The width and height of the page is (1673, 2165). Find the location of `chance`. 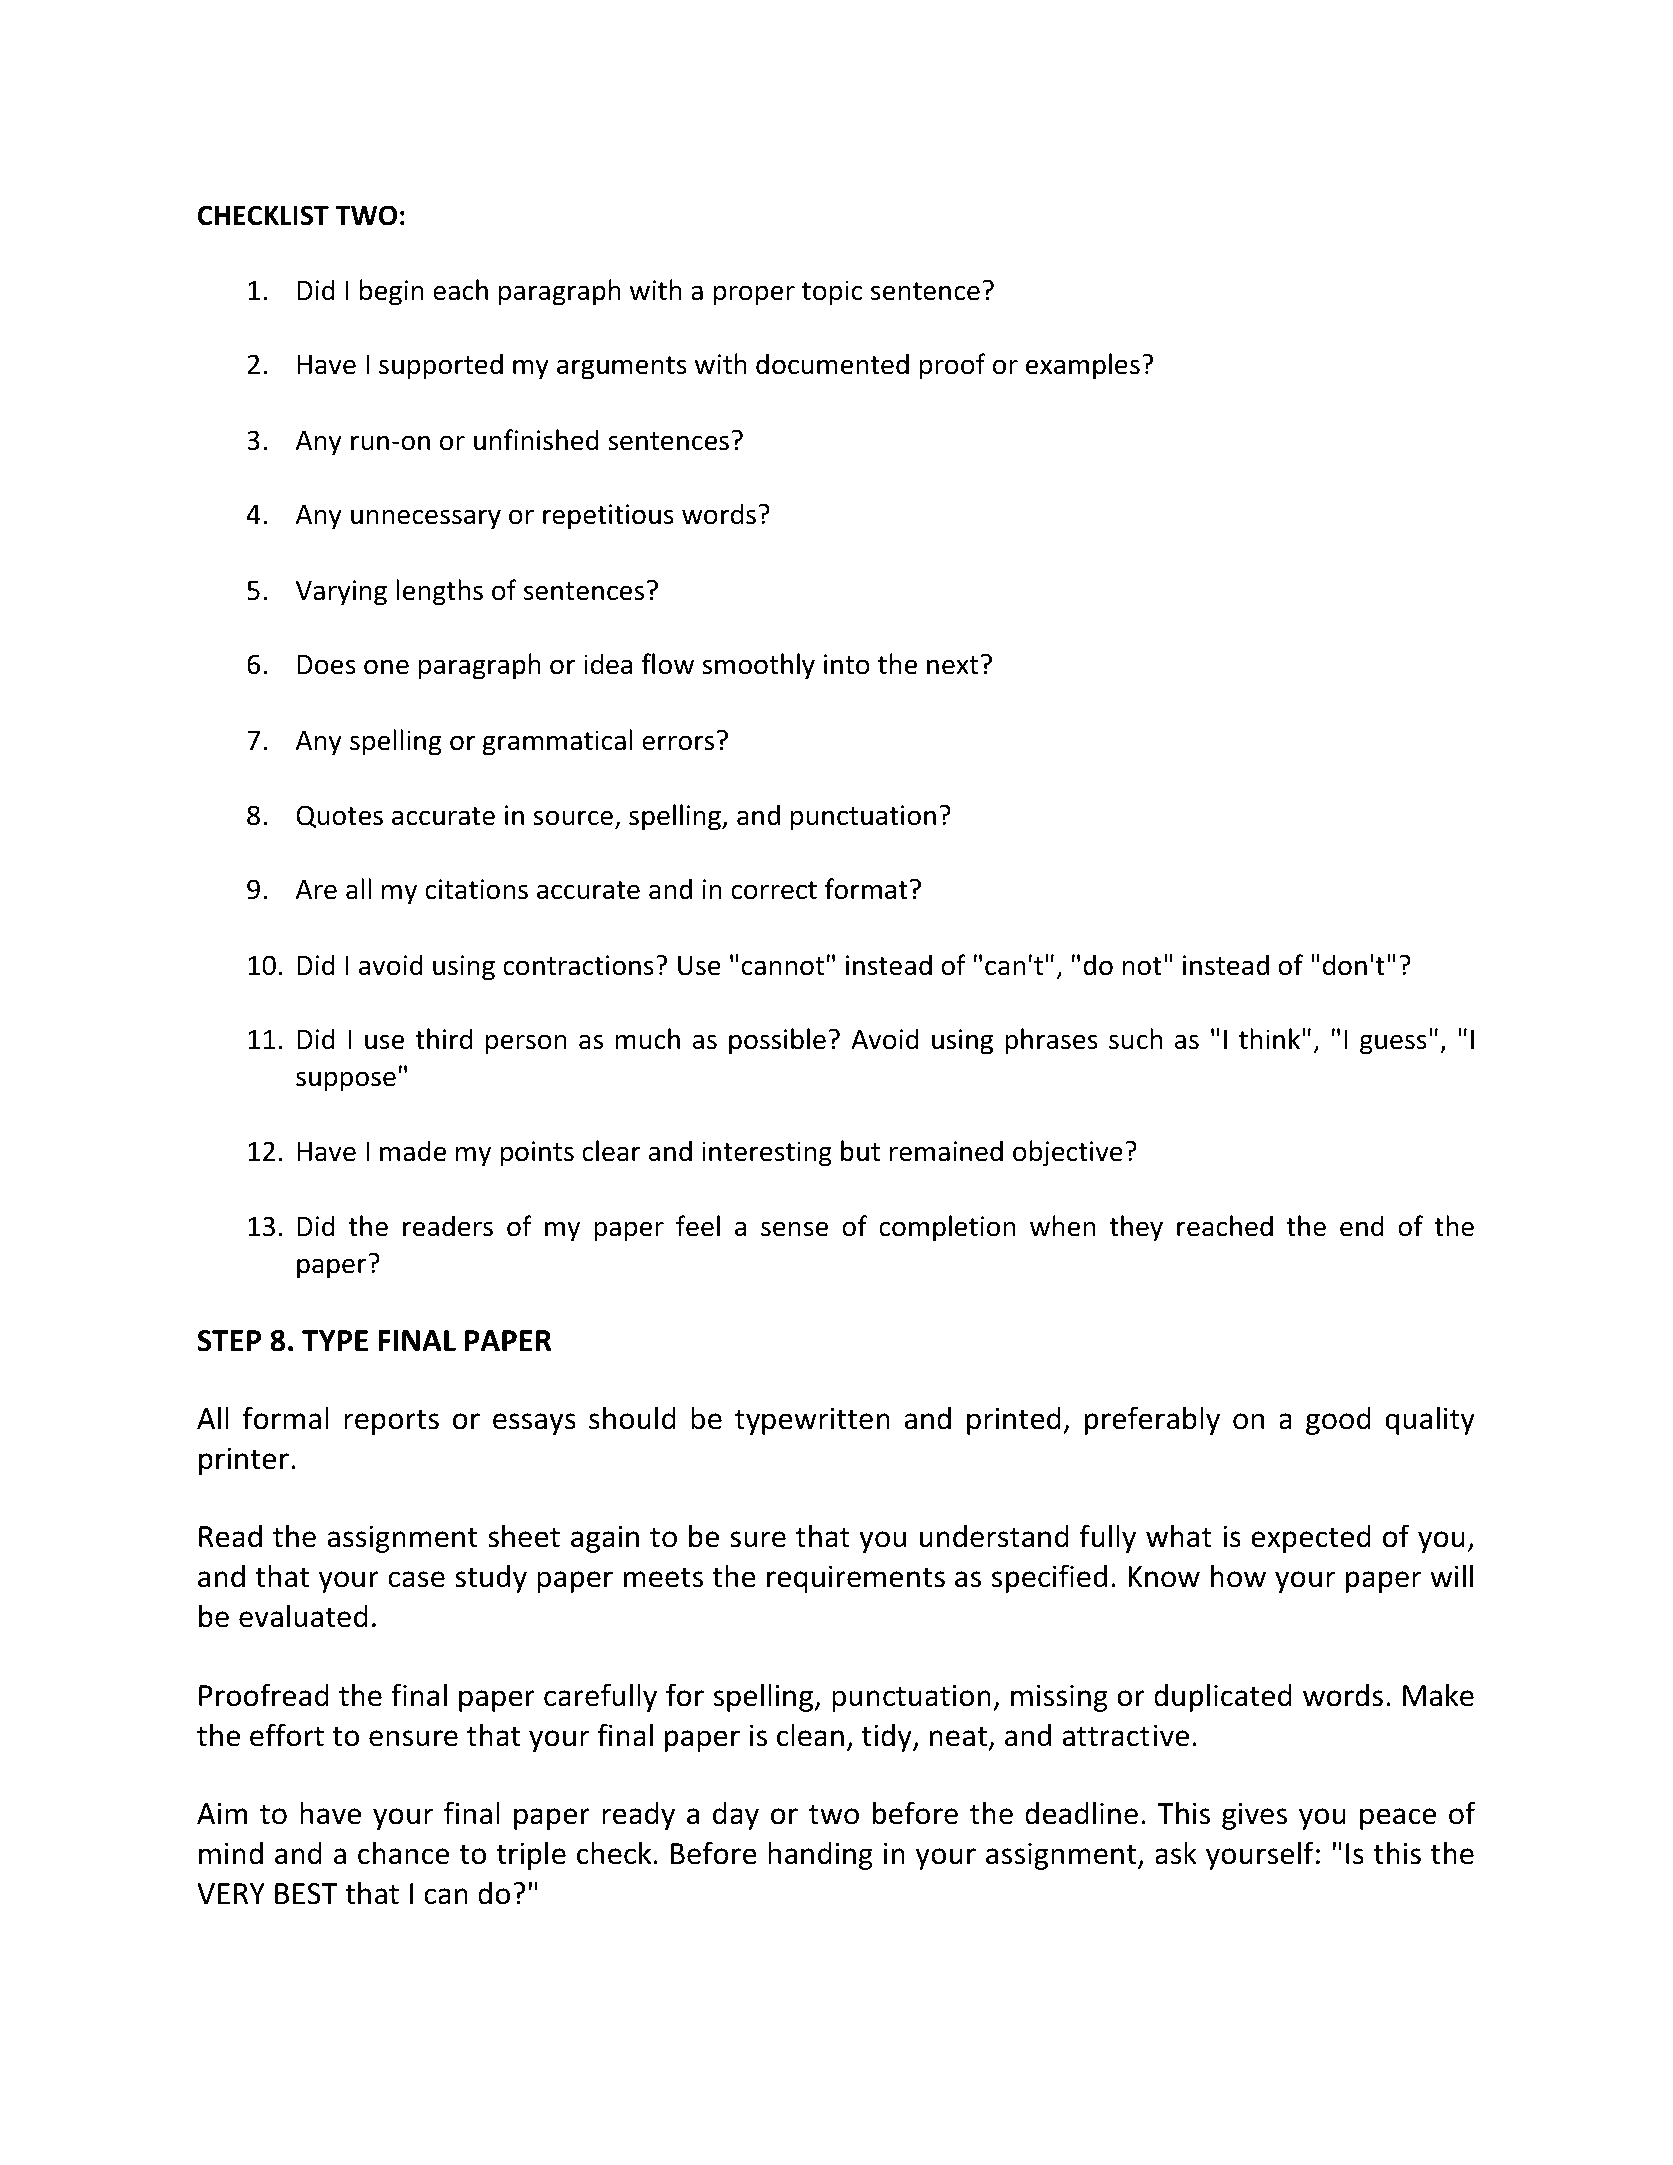

chance is located at coordinates (403, 1853).
